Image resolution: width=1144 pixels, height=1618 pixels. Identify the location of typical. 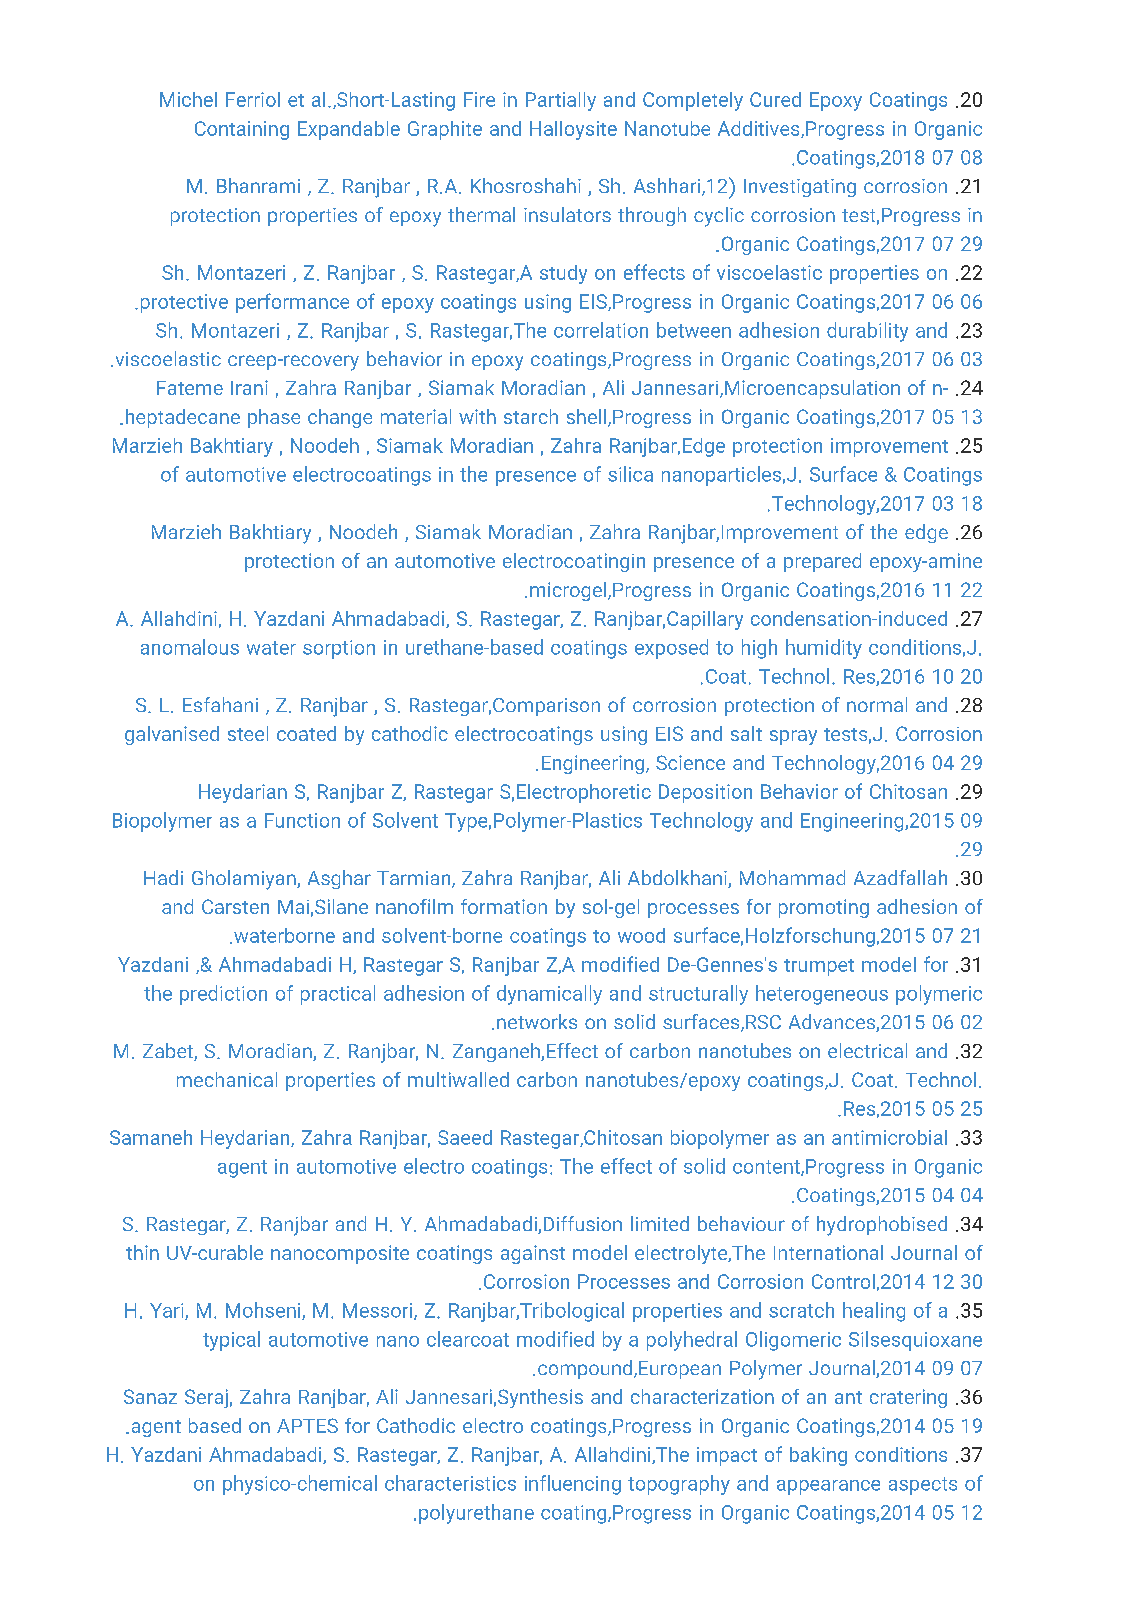
(231, 1341).
